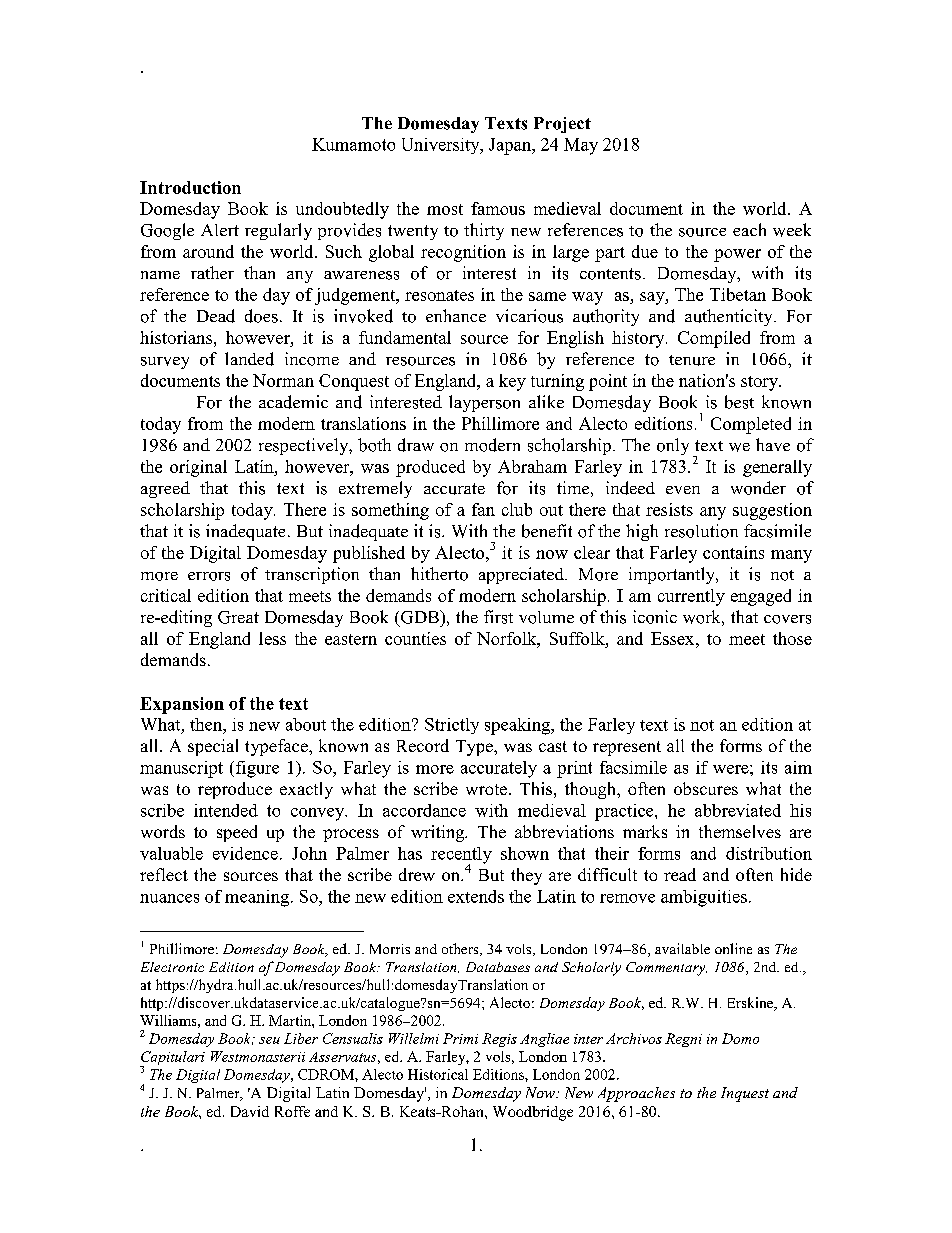 This image has width=952, height=1233. What do you see at coordinates (238, 617) in the image?
I see `Great` at bounding box center [238, 617].
